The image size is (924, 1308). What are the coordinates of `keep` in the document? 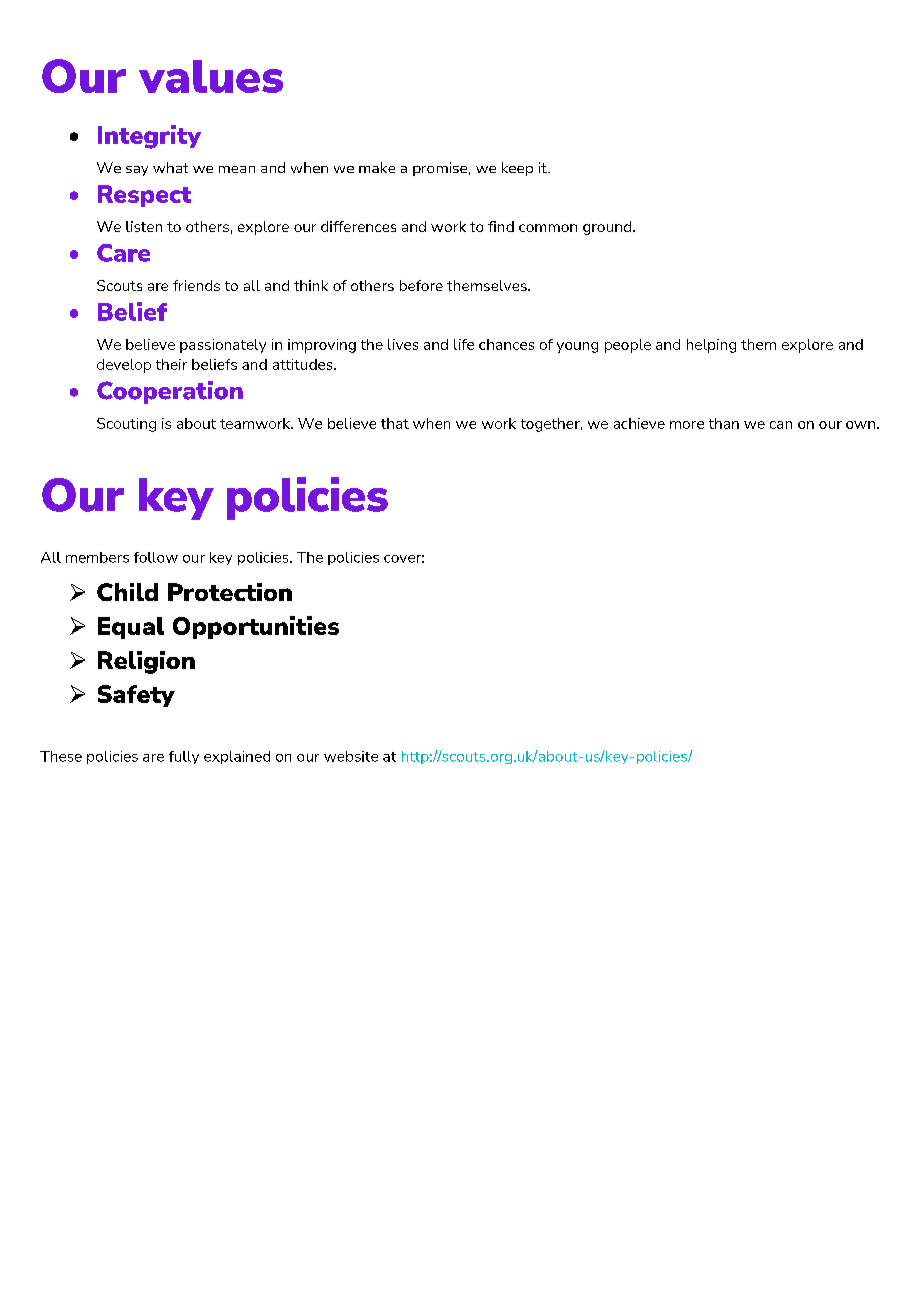 It's located at (517, 169).
